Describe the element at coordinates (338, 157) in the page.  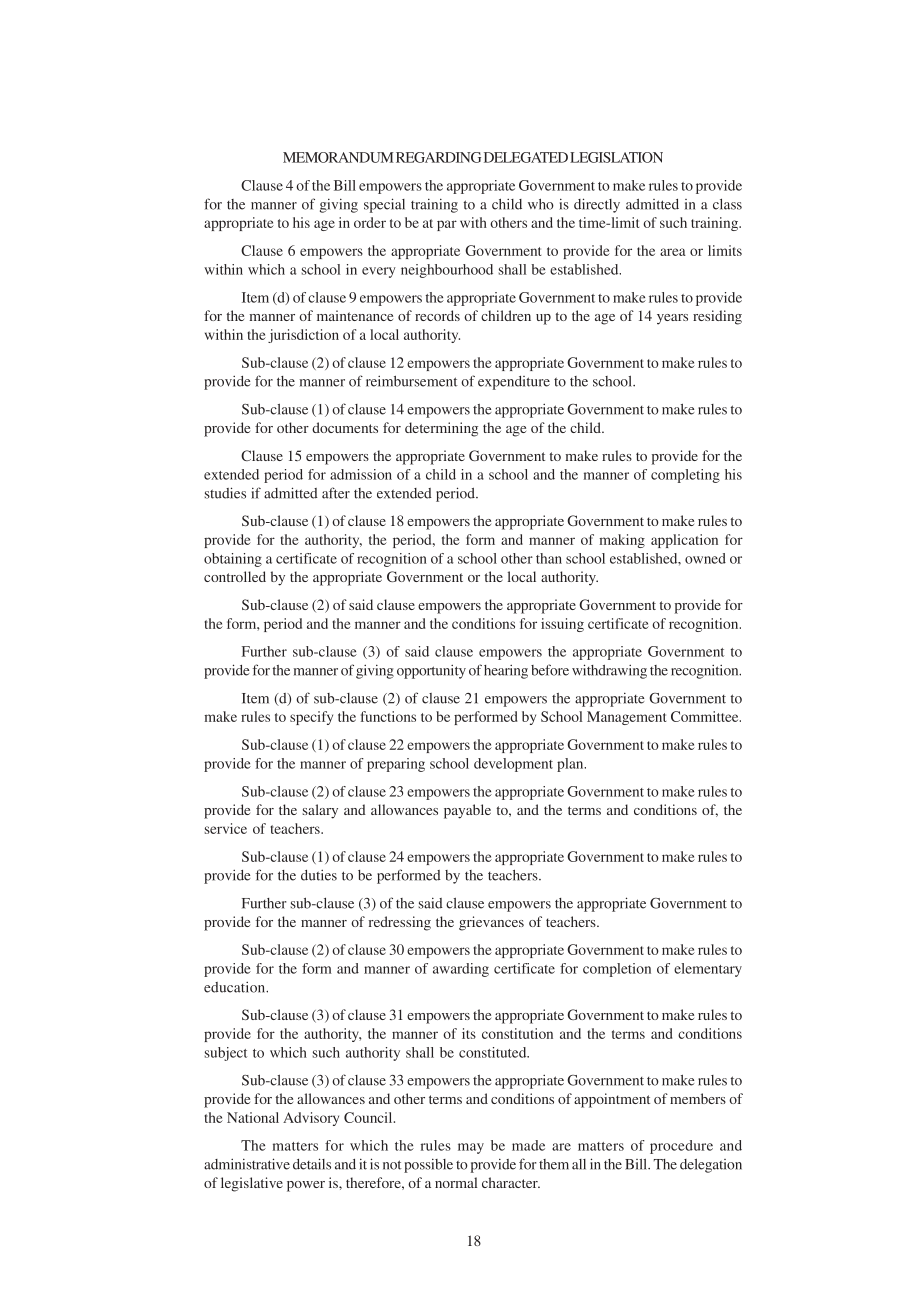
I see `MEMORANDUM` at that location.
